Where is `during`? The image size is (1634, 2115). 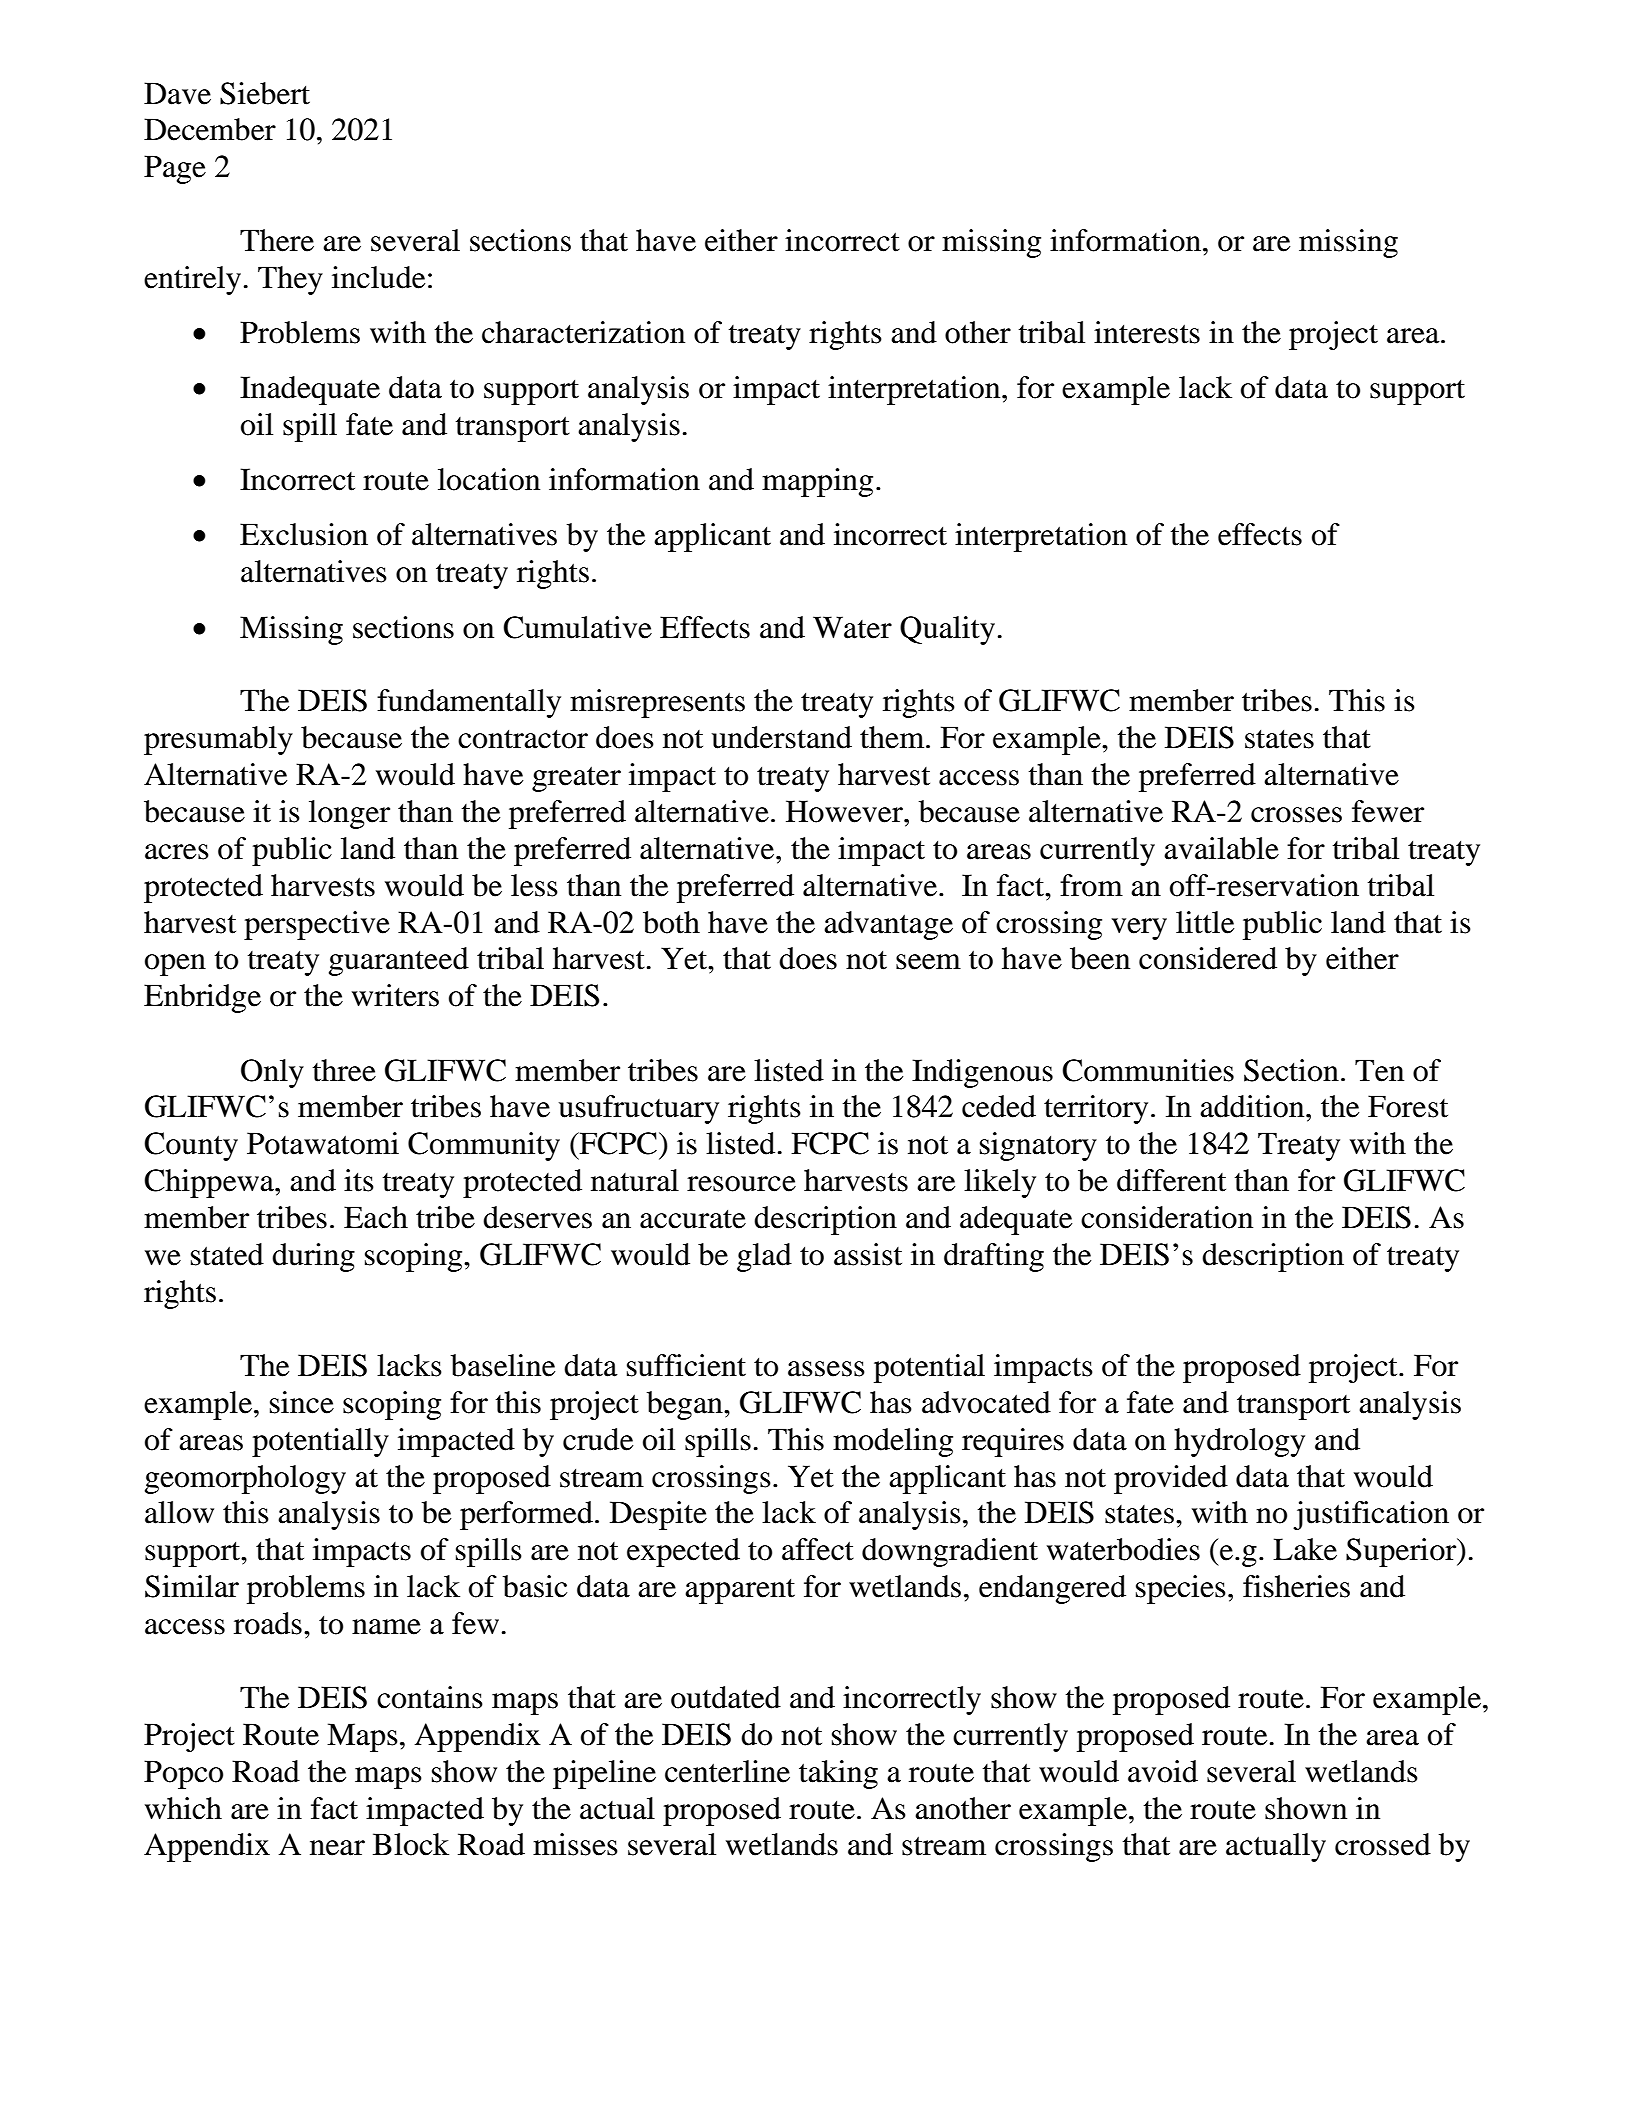
during is located at coordinates (313, 1257).
